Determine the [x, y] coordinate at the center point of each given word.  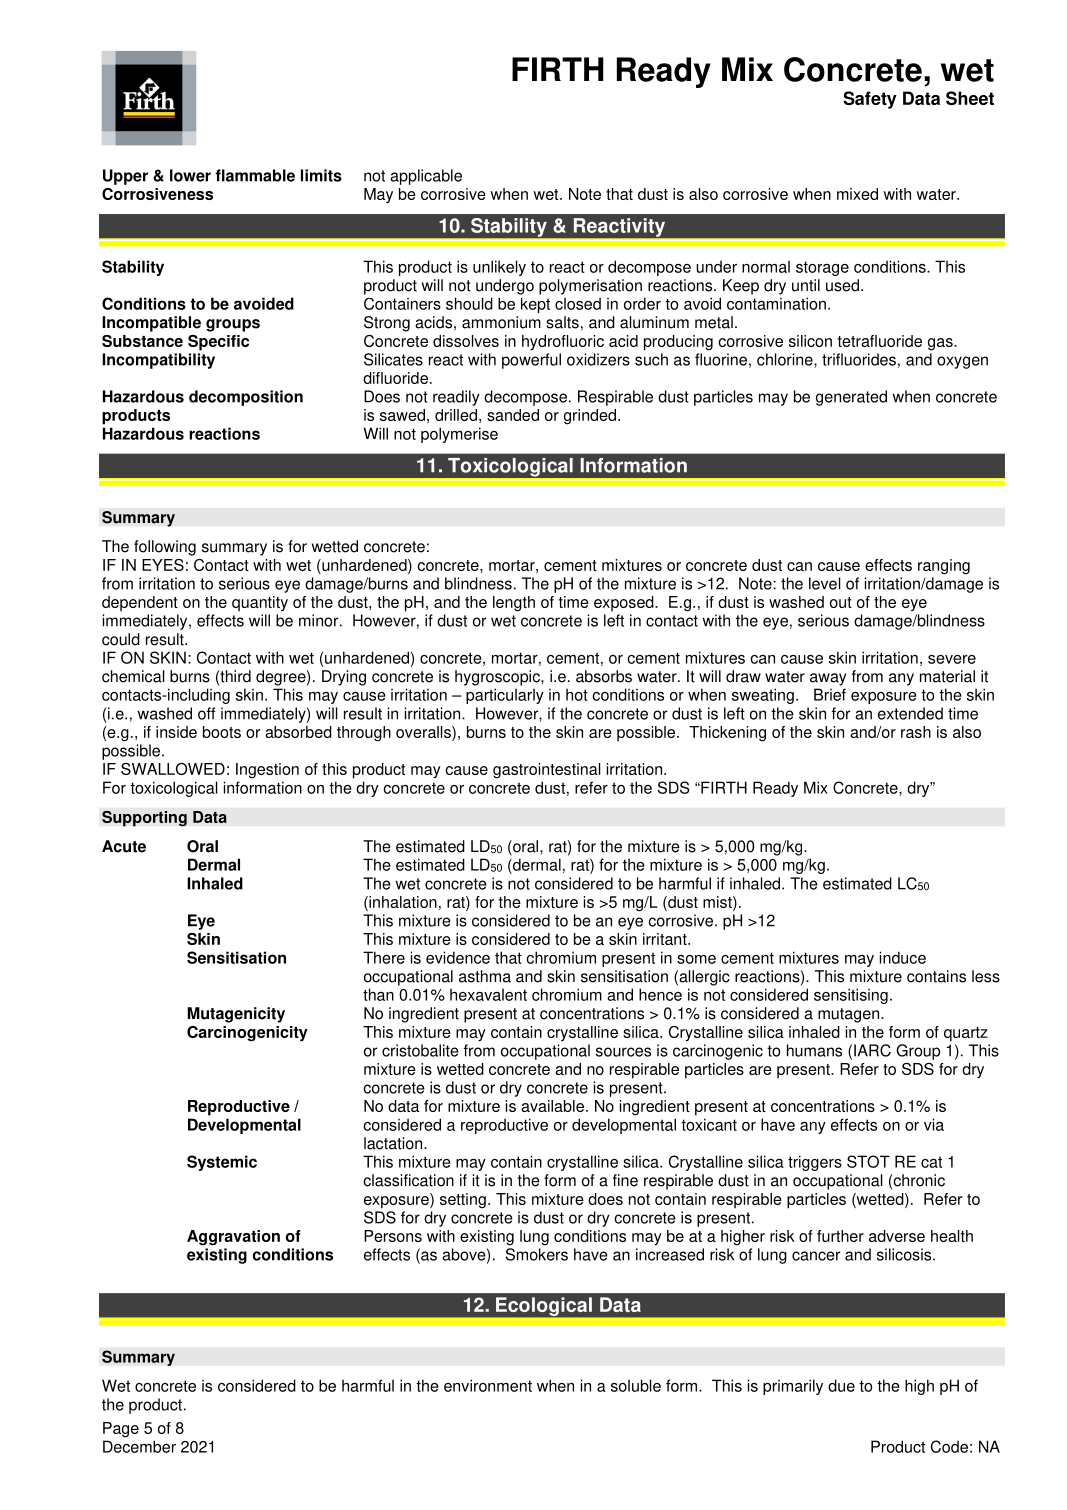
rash [916, 732]
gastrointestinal [547, 771]
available [552, 1106]
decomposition [246, 398]
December [139, 1446]
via [934, 1124]
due [841, 1385]
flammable [255, 175]
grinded [590, 417]
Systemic [222, 1163]
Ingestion [267, 770]
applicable [426, 177]
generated [851, 398]
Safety [870, 100]
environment [488, 1385]
